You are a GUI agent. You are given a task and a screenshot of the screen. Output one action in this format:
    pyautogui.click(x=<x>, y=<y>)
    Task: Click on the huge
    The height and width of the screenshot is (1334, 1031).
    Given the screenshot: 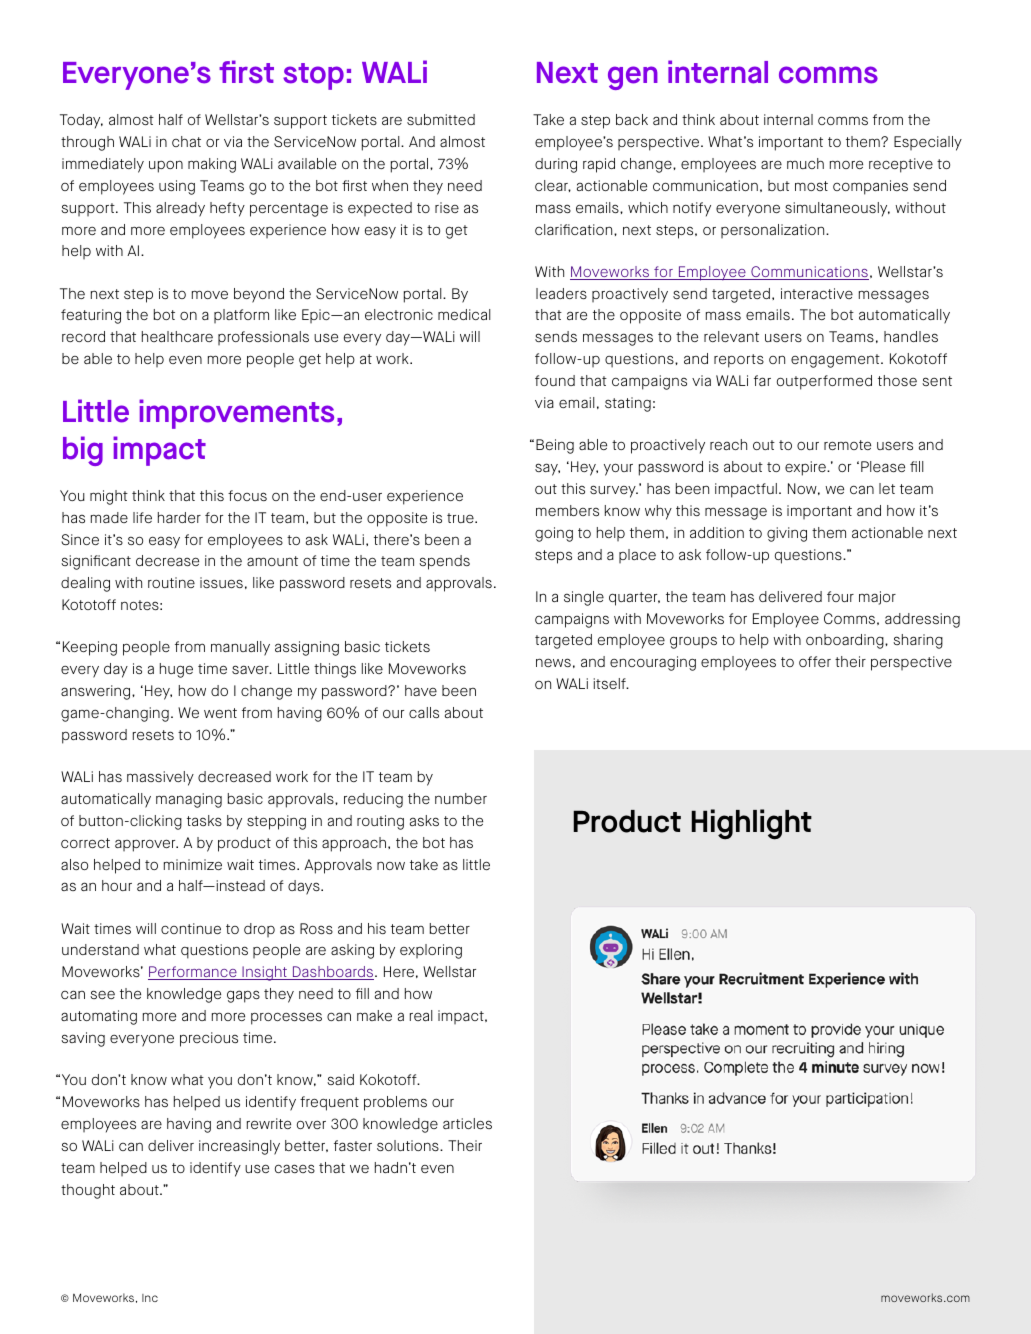 What is the action you would take?
    pyautogui.click(x=176, y=670)
